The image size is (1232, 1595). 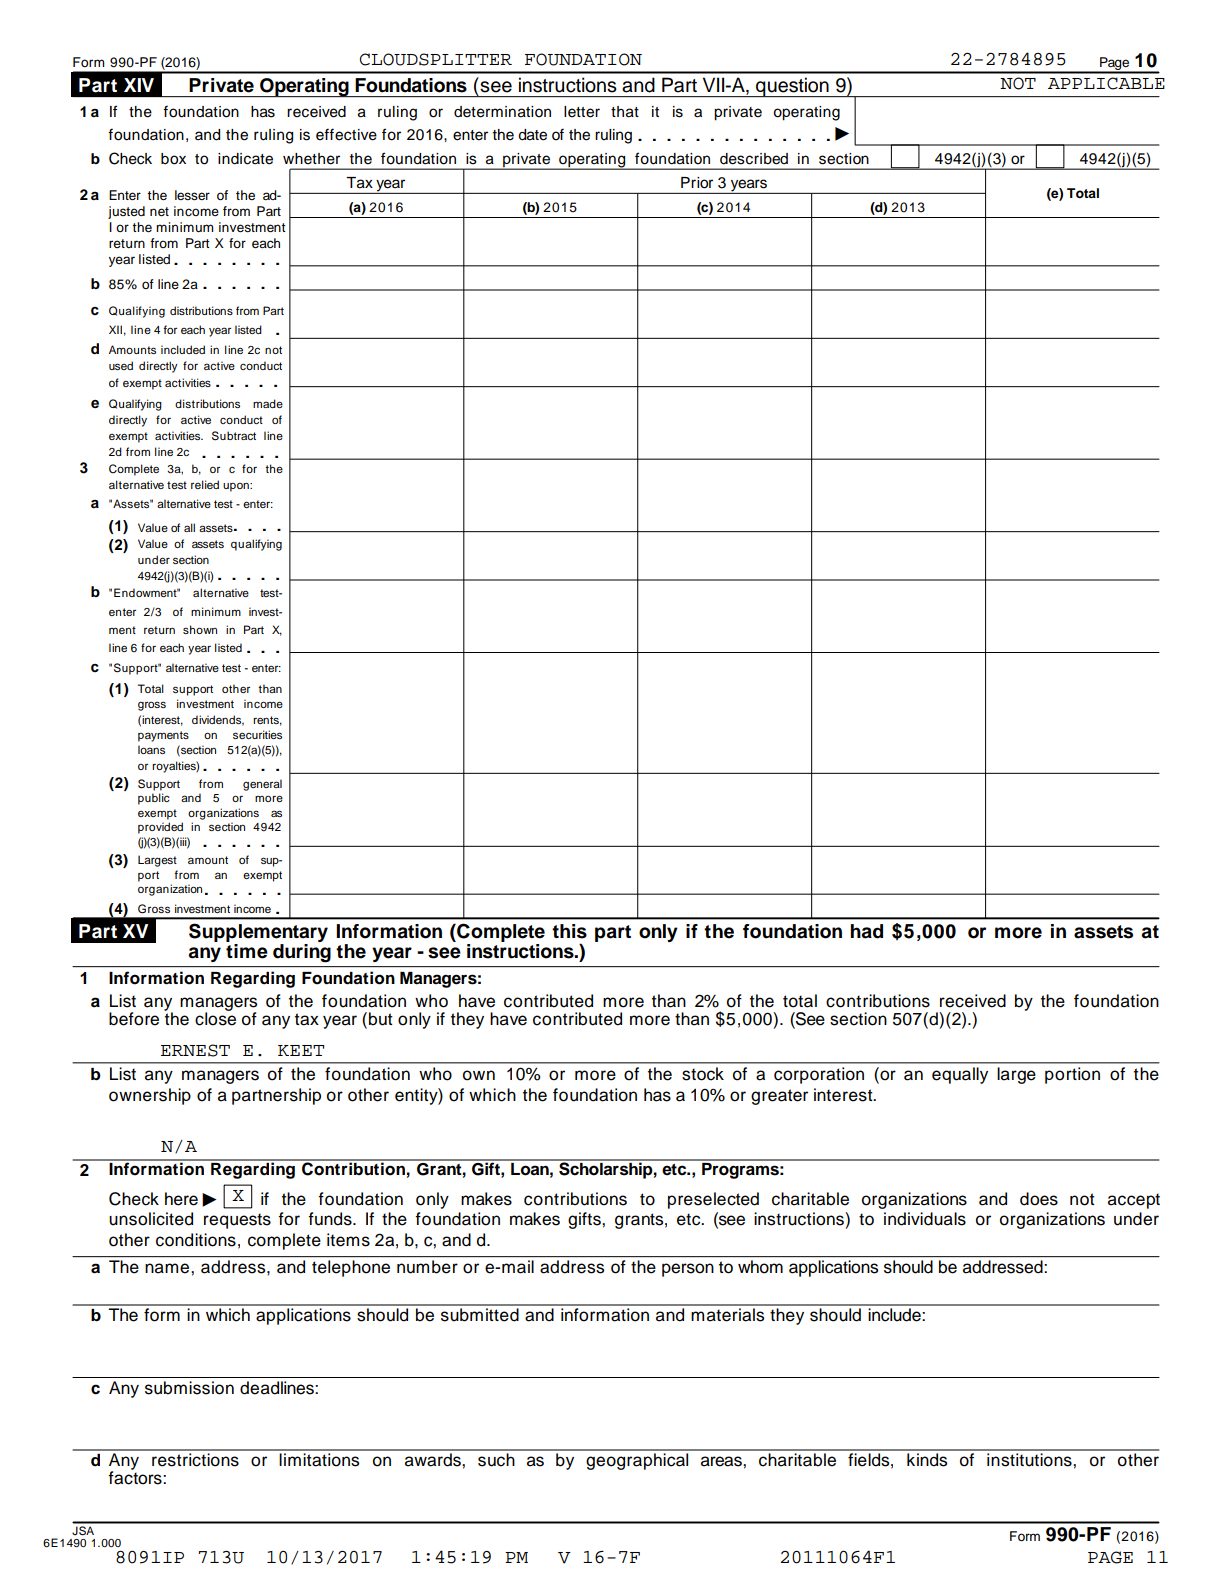 I want to click on that, so click(x=625, y=112).
